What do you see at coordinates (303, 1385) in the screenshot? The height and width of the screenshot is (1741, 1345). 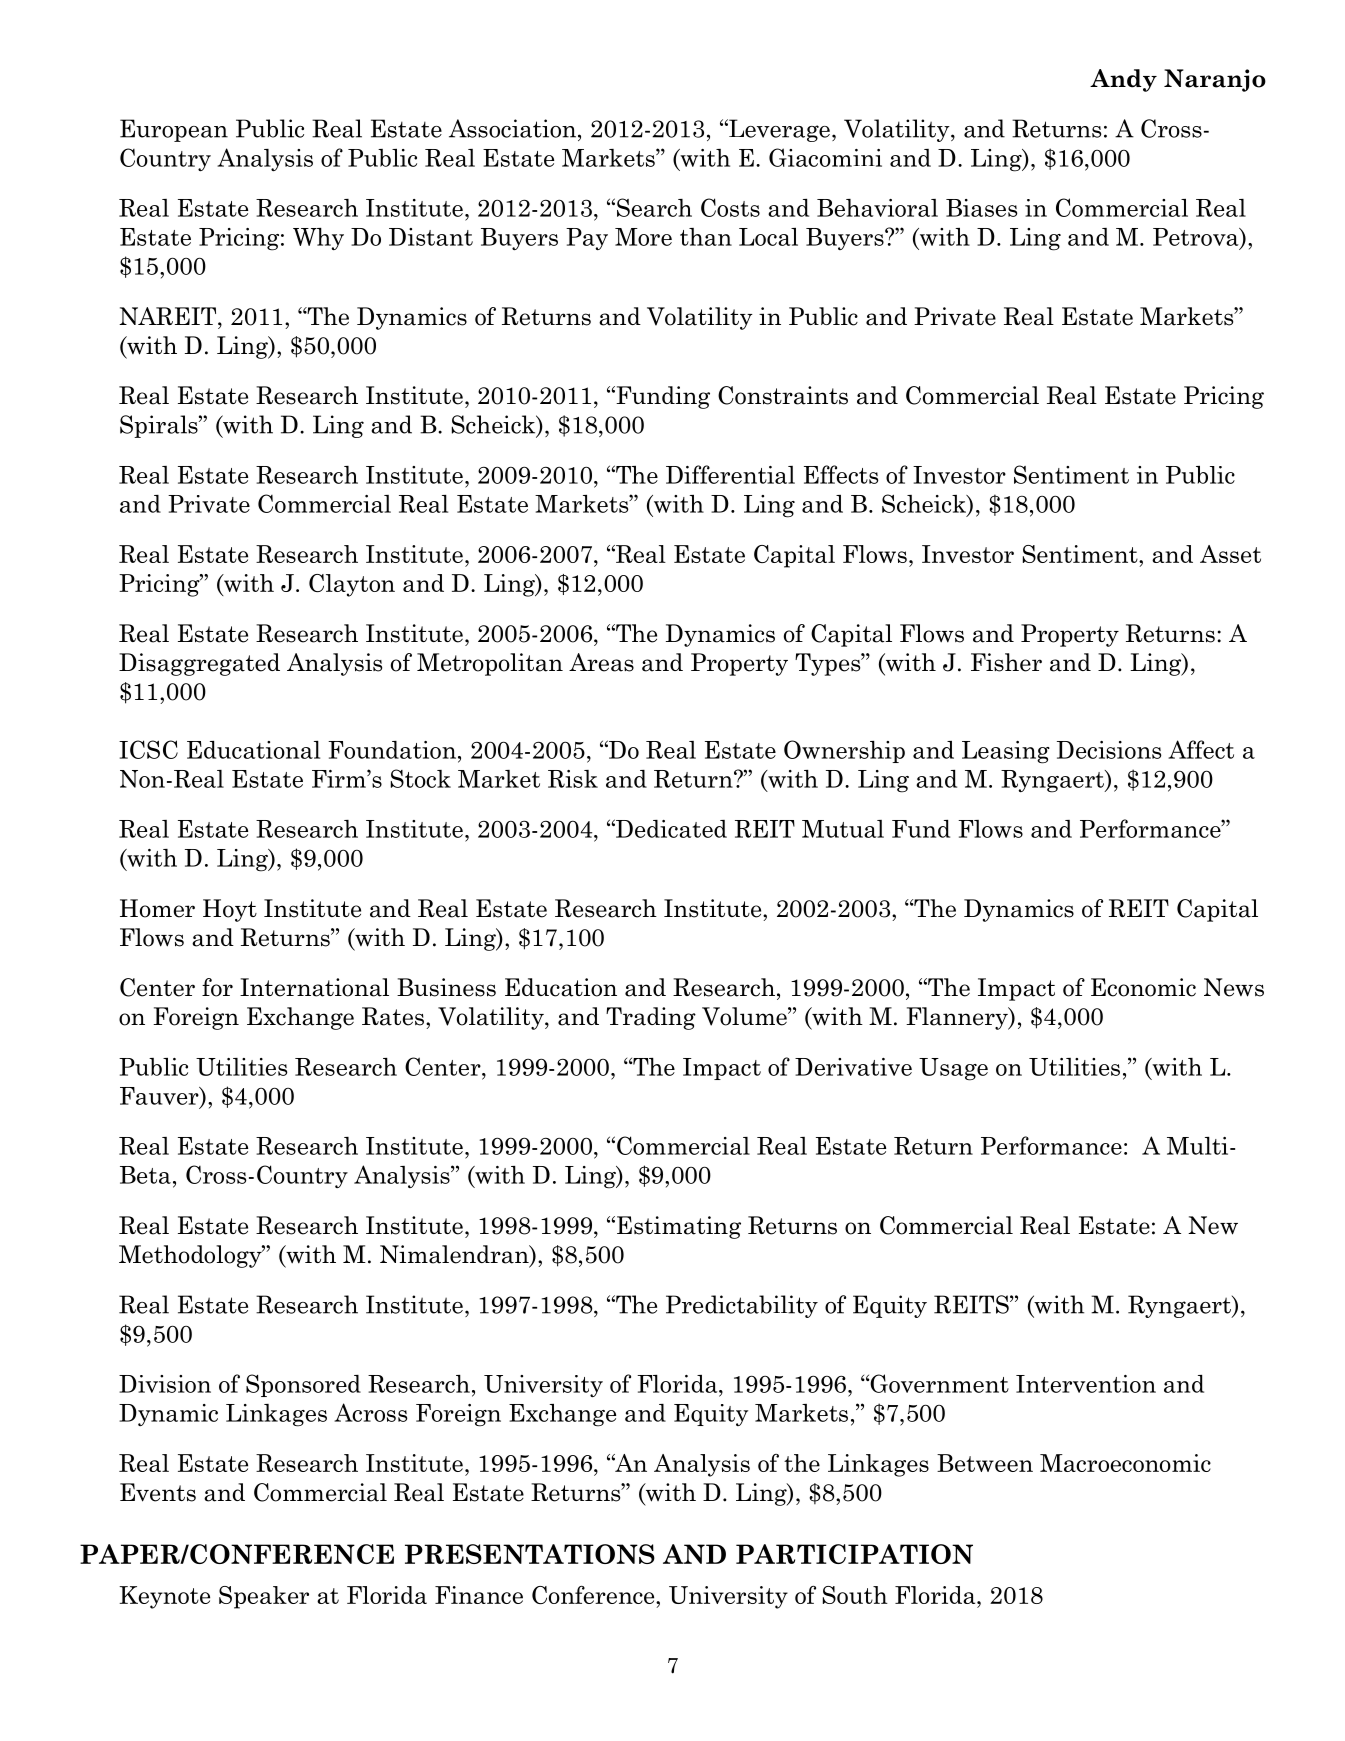 I see `Sponsored` at bounding box center [303, 1385].
